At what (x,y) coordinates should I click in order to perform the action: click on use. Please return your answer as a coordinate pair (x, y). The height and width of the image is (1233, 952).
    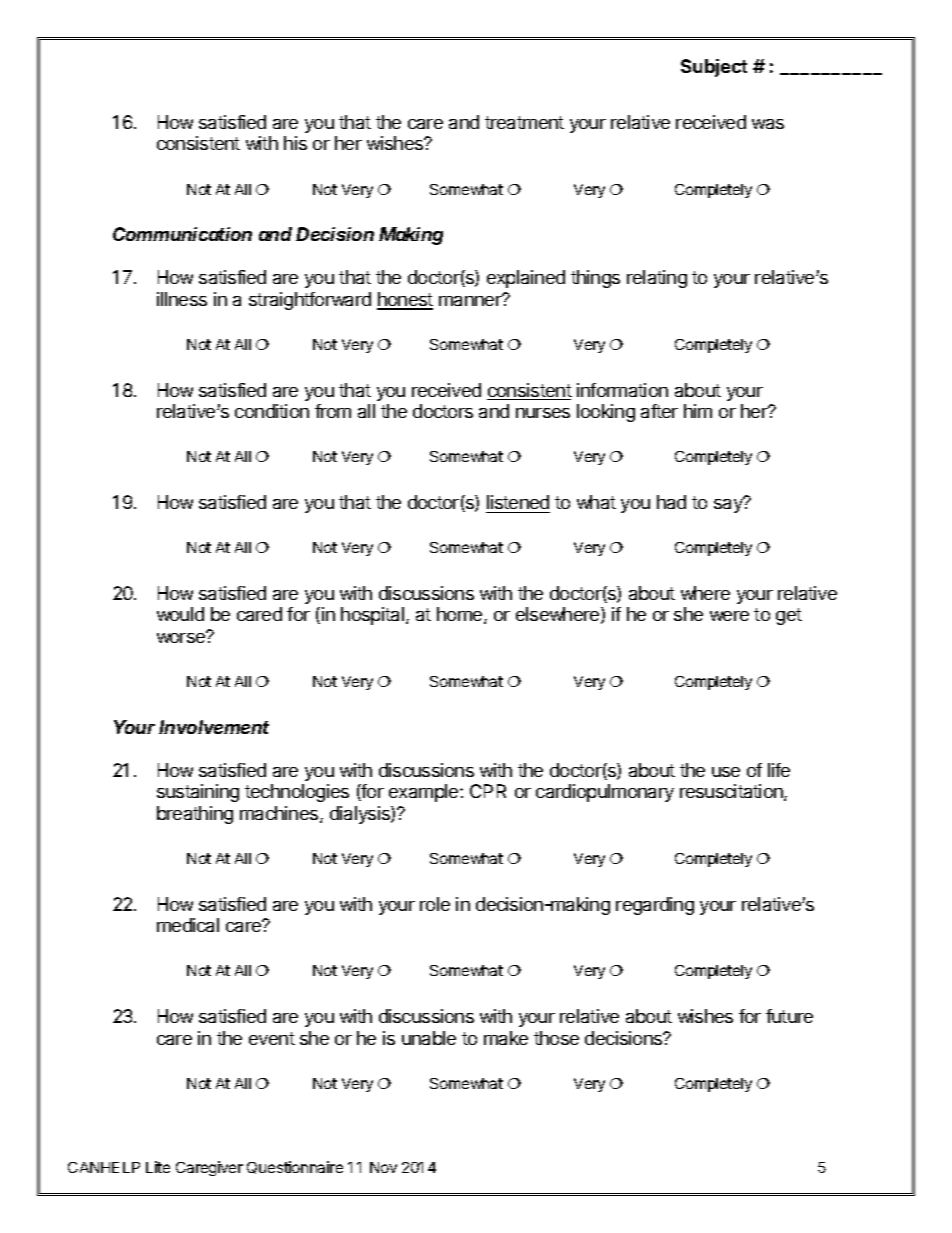
    Looking at the image, I should click on (726, 772).
